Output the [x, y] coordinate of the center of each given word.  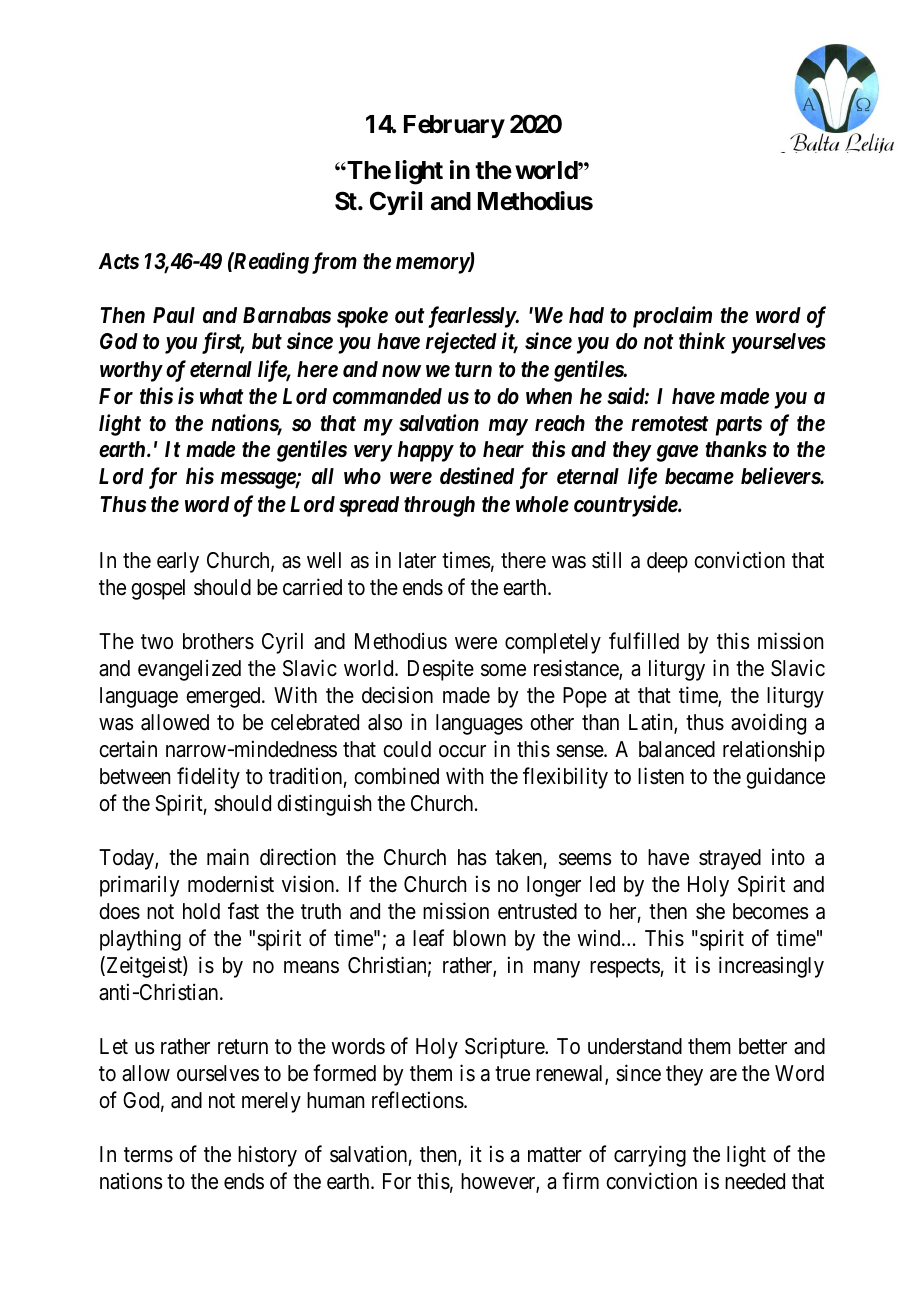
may [508, 427]
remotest [670, 424]
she [710, 911]
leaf [428, 938]
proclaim [672, 317]
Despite [441, 670]
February [454, 126]
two [157, 642]
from [334, 263]
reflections [418, 1100]
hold [201, 911]
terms [148, 1155]
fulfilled [644, 641]
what [222, 396]
